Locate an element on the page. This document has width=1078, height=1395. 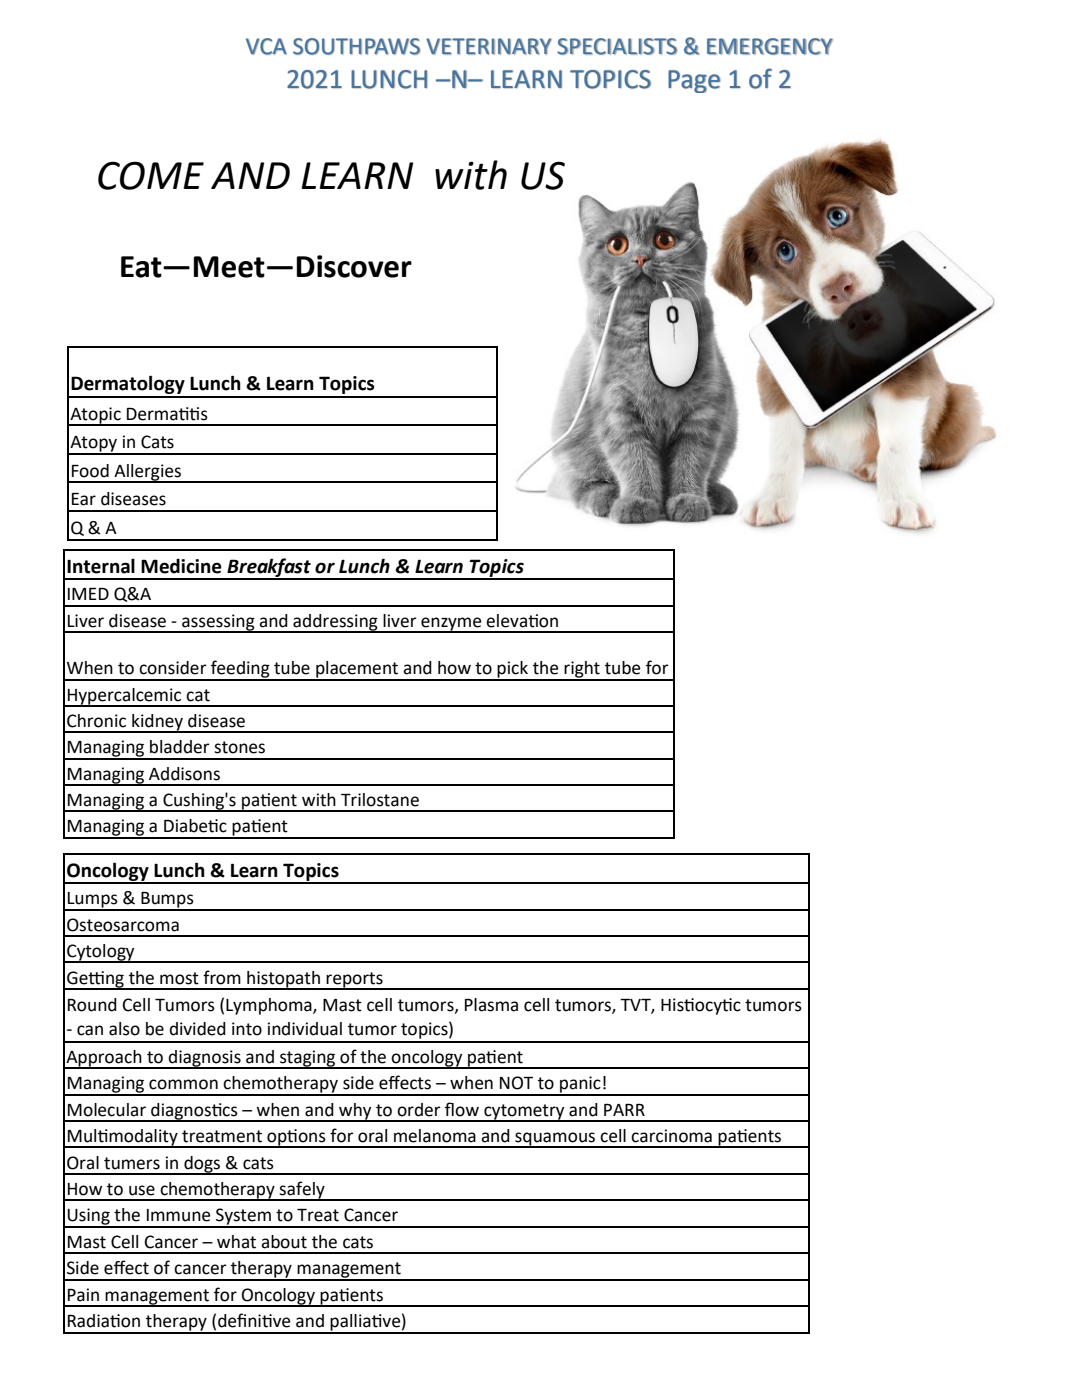
Page is located at coordinates (694, 81).
